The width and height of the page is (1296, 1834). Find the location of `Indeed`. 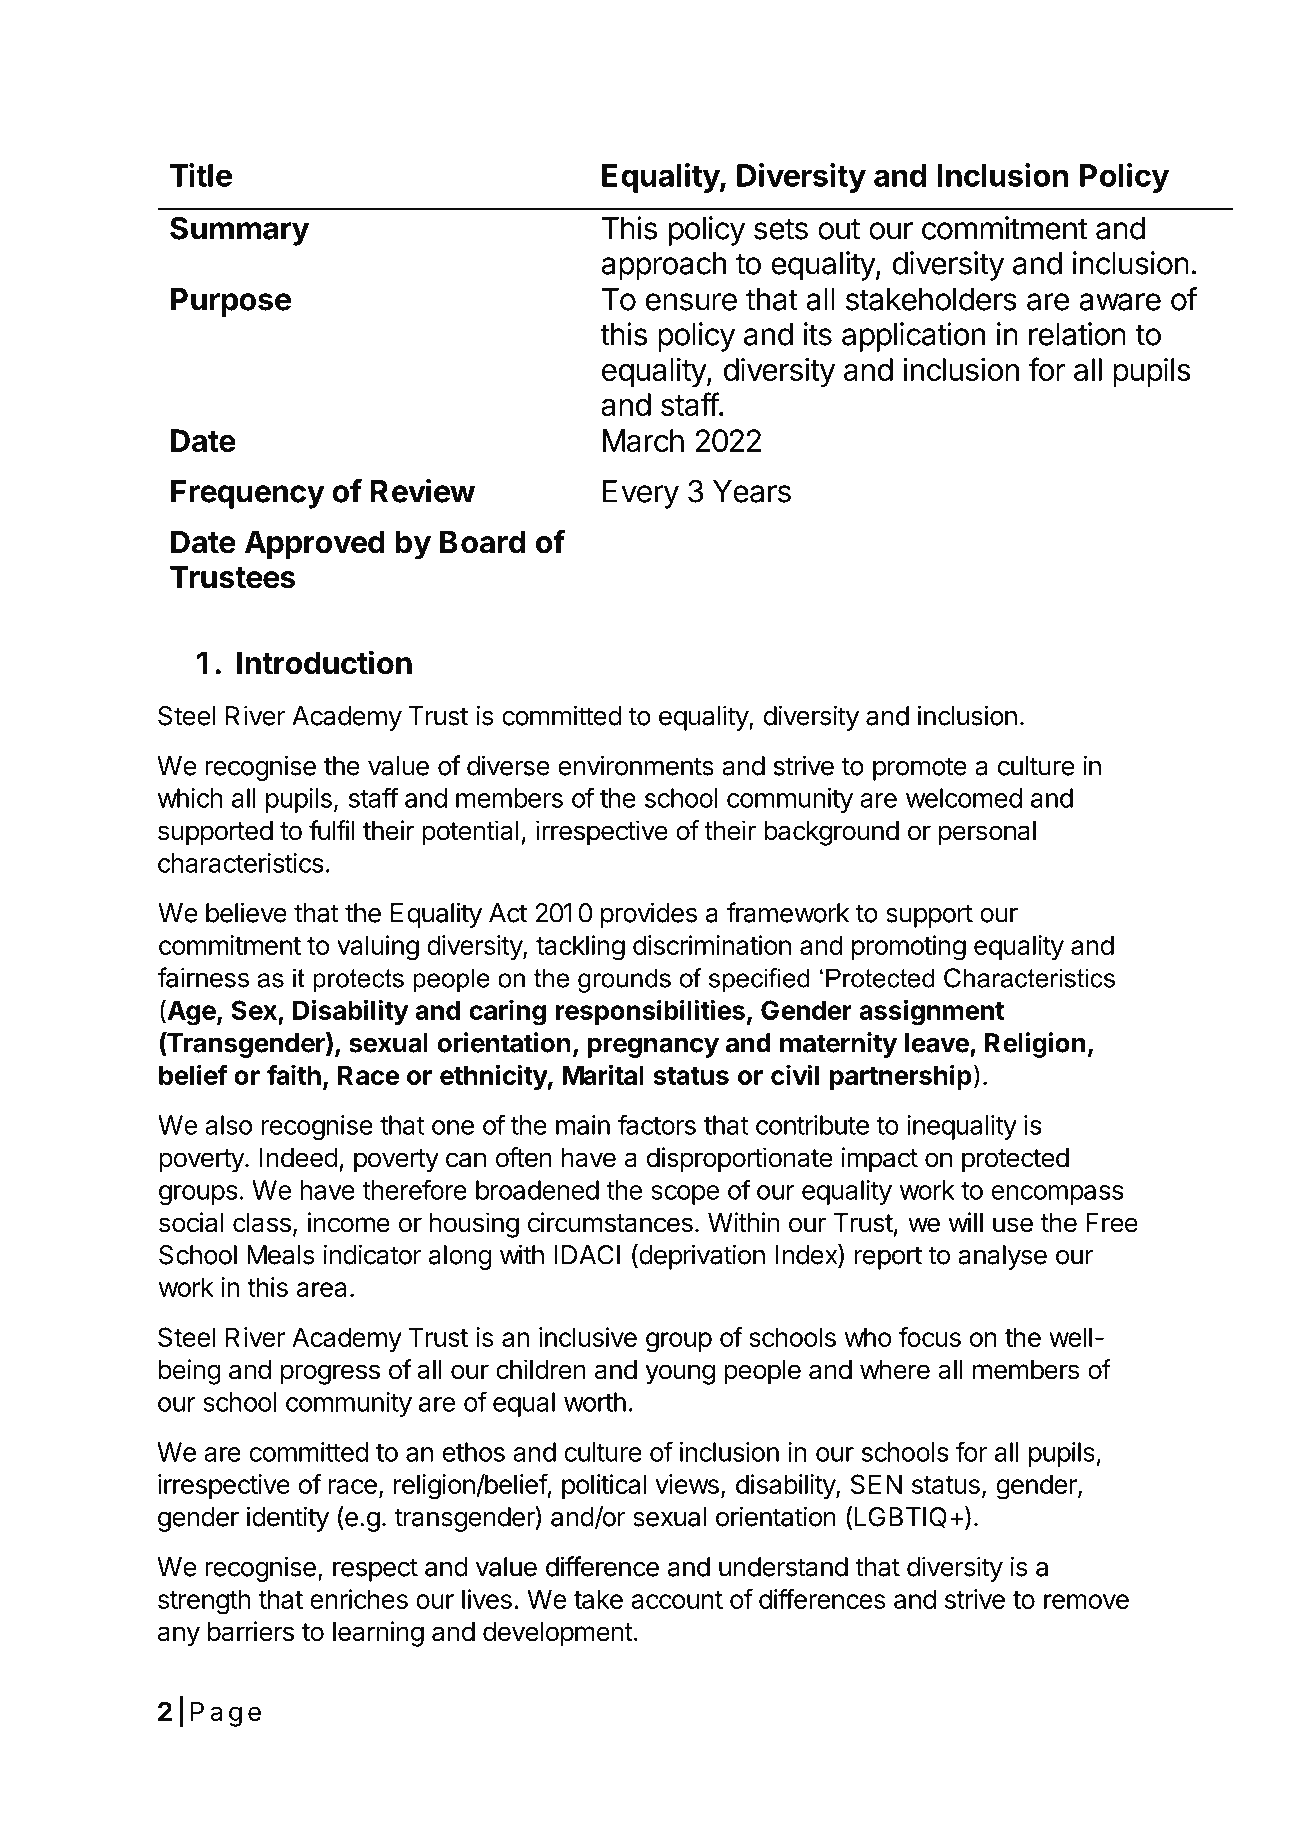

Indeed is located at coordinates (299, 1158).
